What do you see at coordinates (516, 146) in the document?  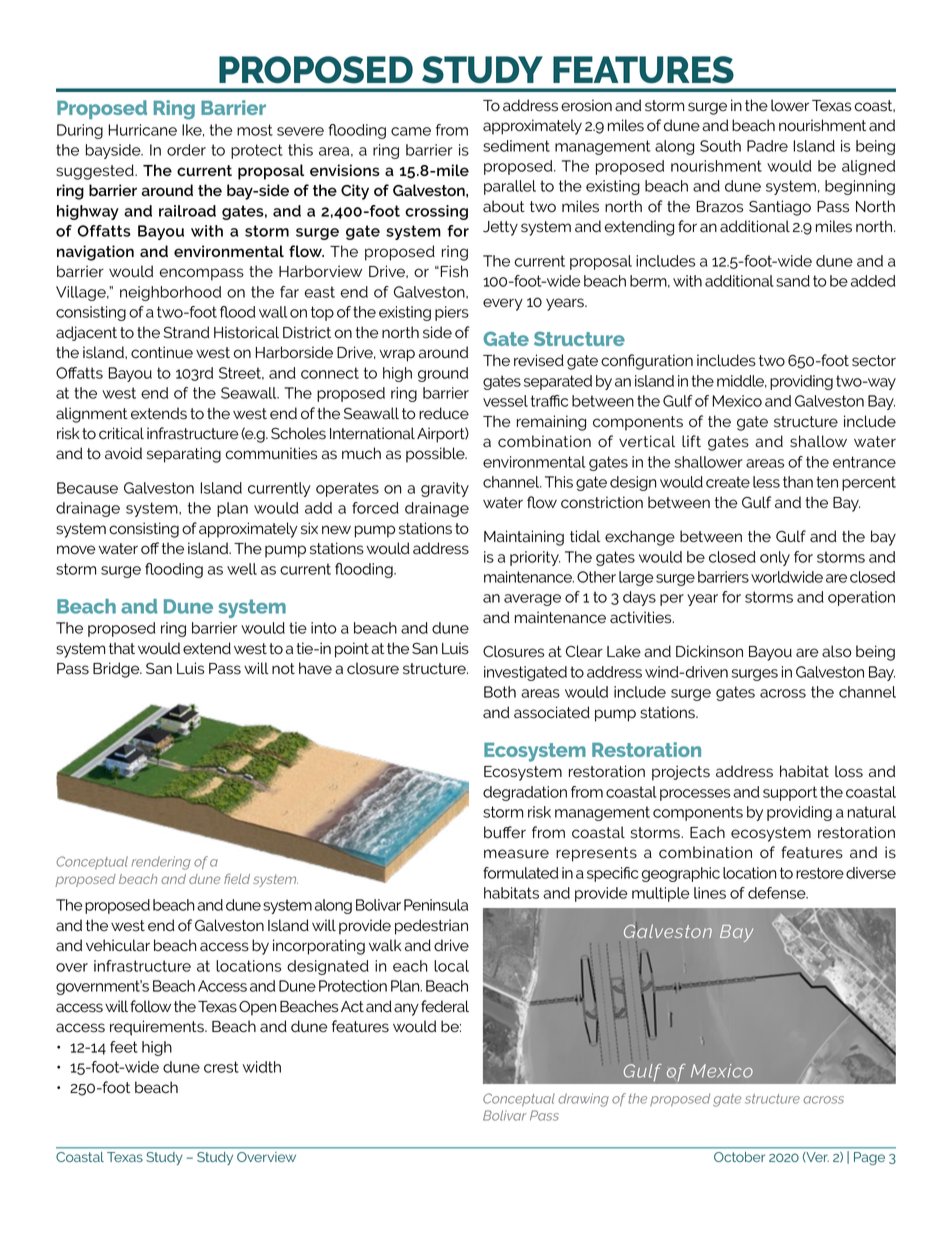 I see `sediment` at bounding box center [516, 146].
